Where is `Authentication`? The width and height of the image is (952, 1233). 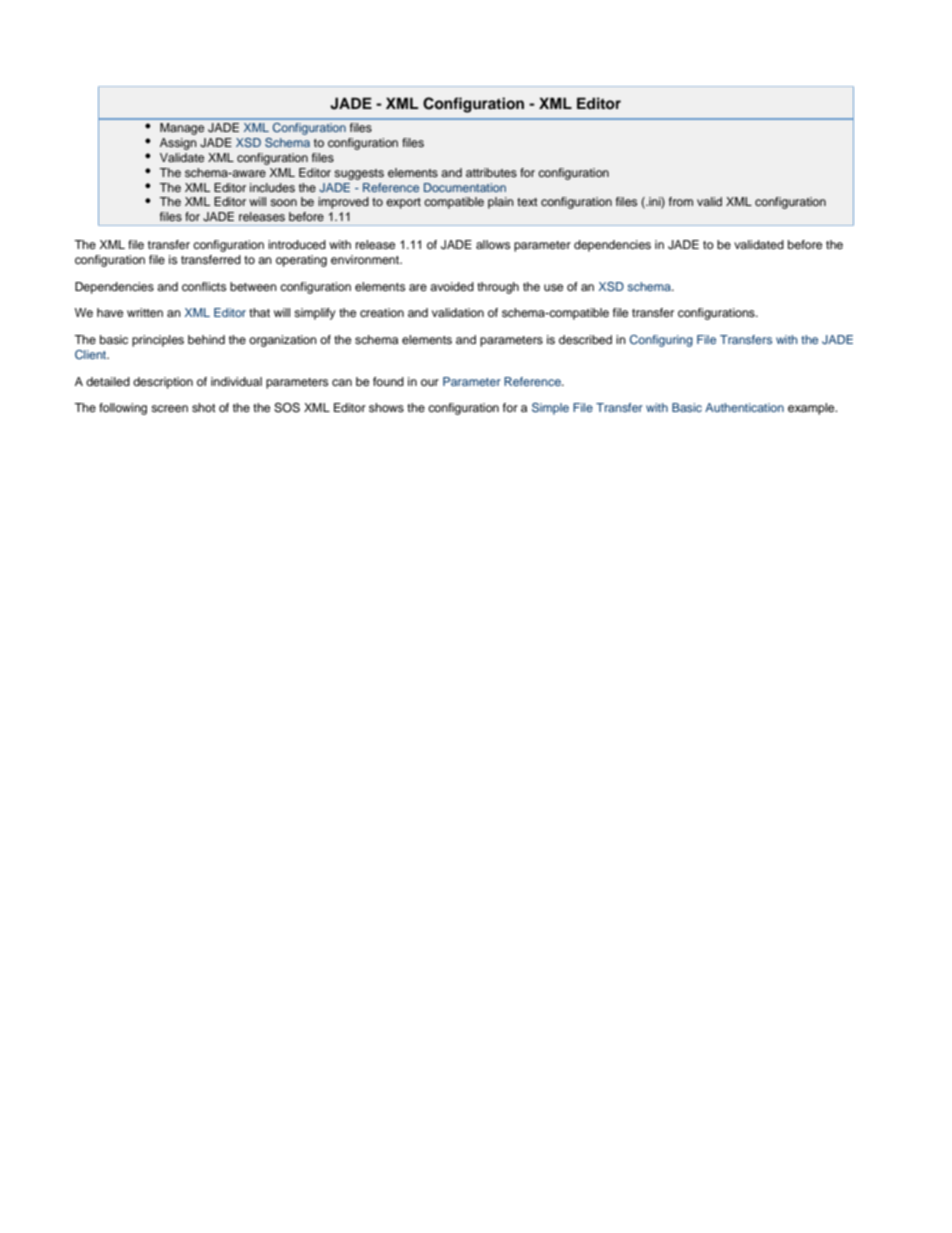 Authentication is located at coordinates (744, 407).
